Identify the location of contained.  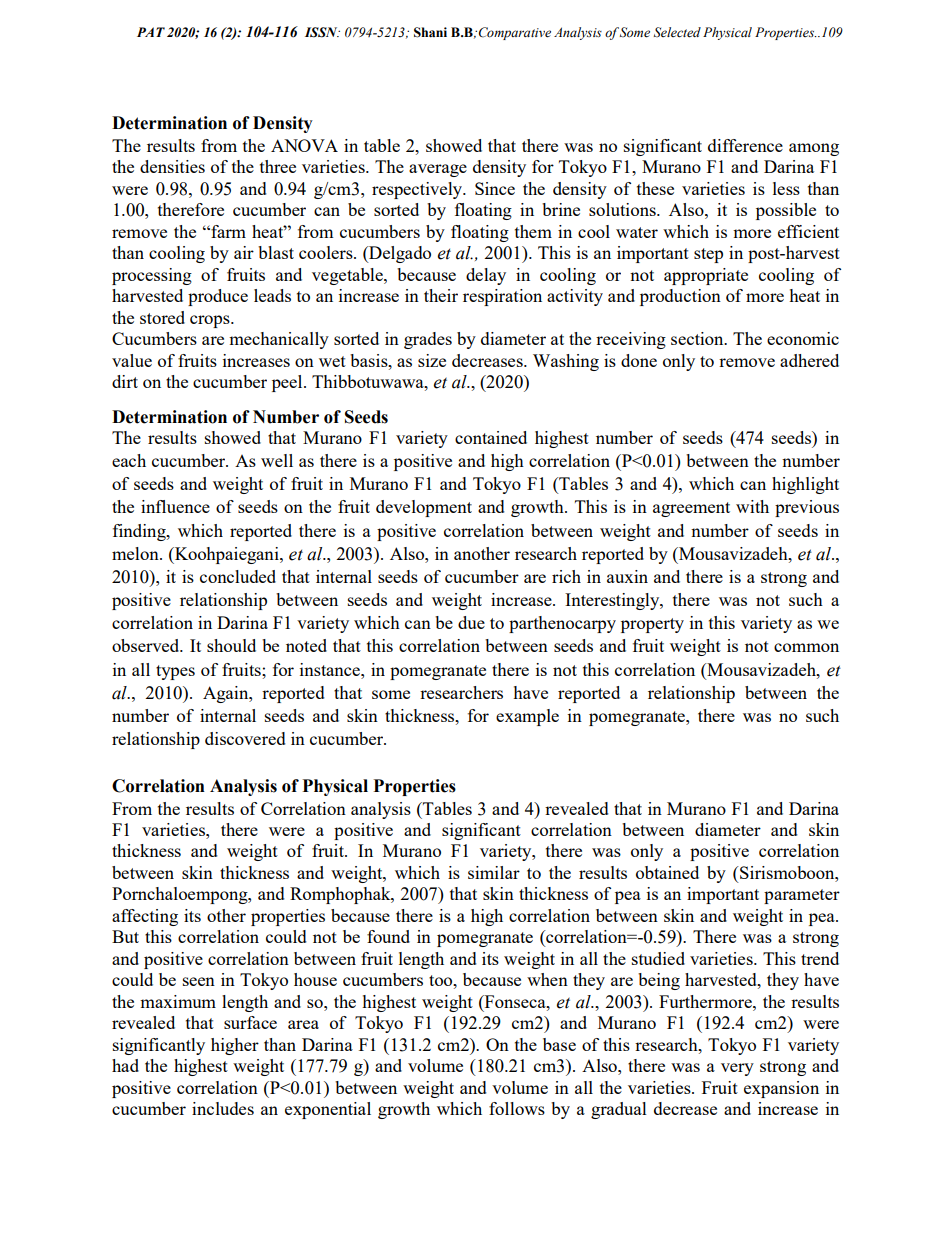
(491, 437).
